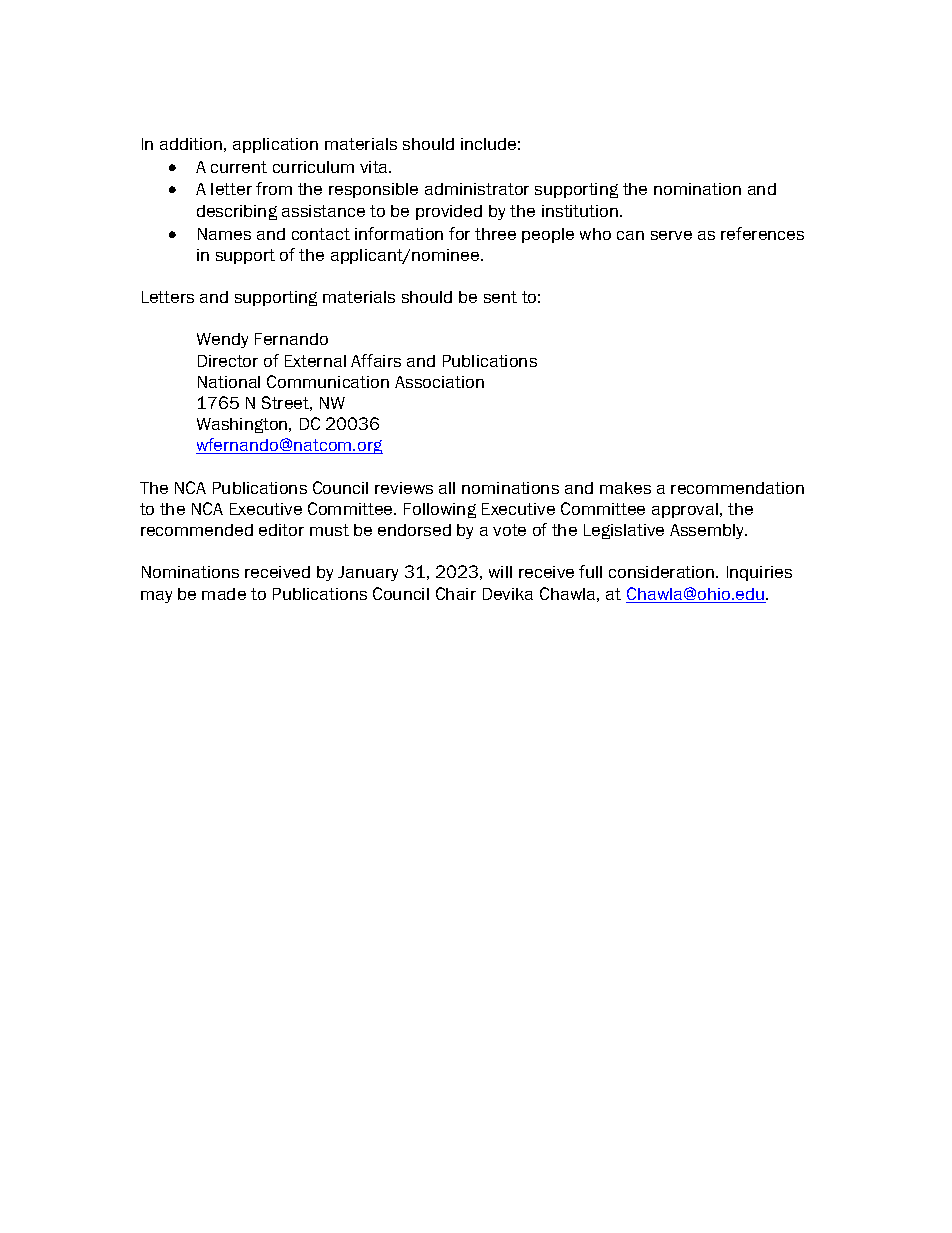  What do you see at coordinates (228, 361) in the screenshot?
I see `Director` at bounding box center [228, 361].
